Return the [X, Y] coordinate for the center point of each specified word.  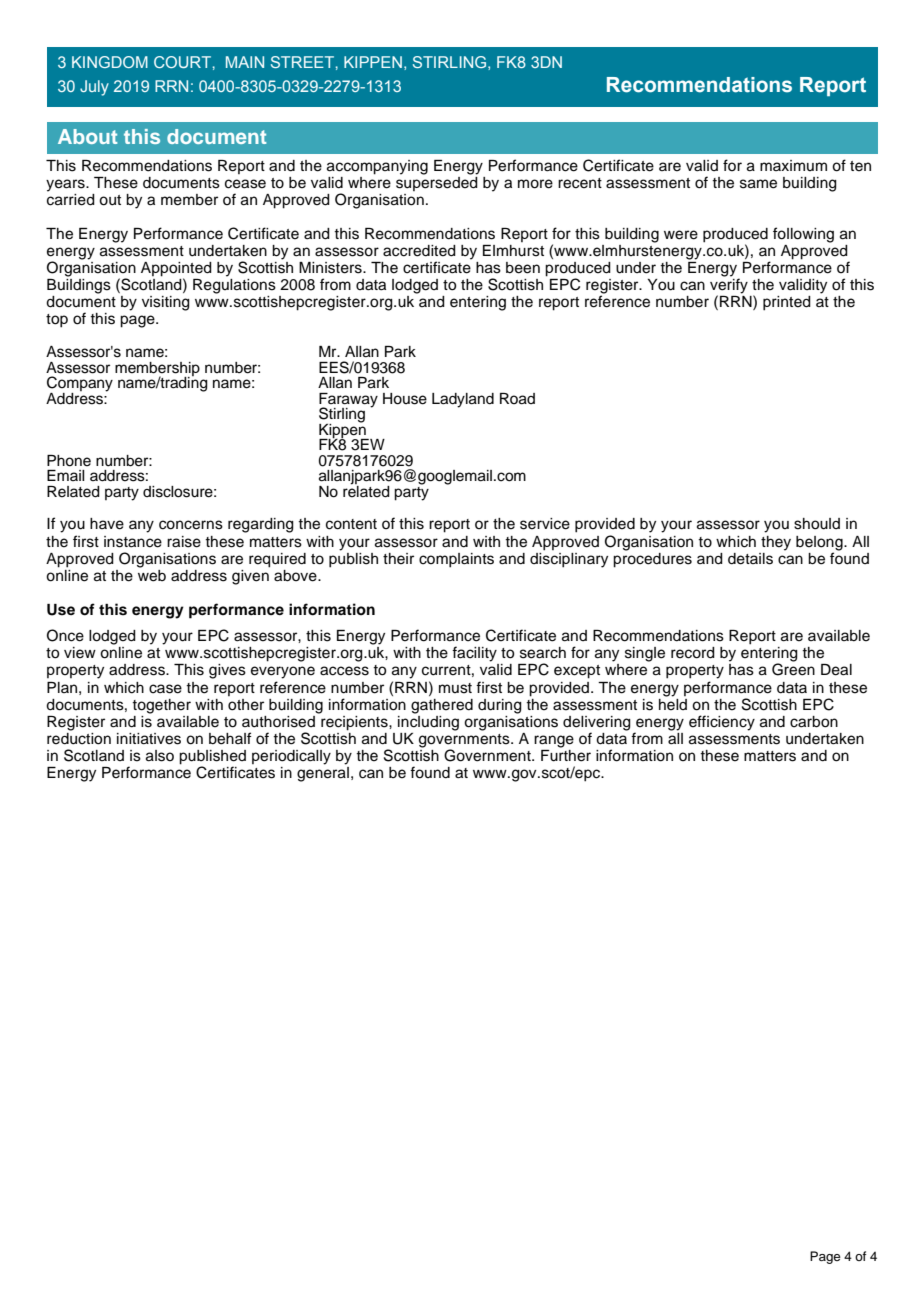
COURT [182, 62]
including [428, 722]
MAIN [245, 62]
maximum [793, 165]
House [405, 399]
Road [517, 399]
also [160, 756]
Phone [69, 461]
